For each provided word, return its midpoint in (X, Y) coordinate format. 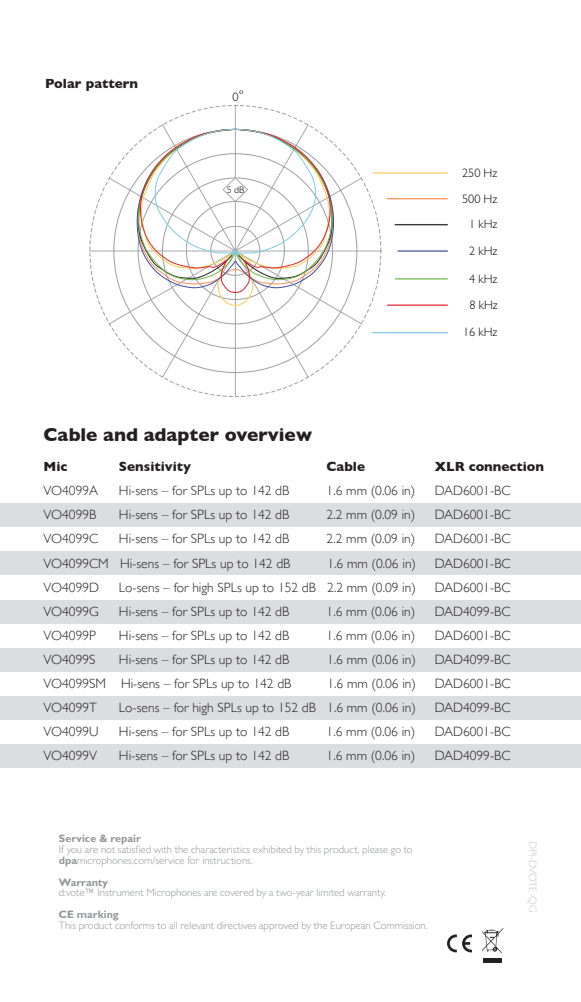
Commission (400, 925)
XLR (450, 466)
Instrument (120, 891)
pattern (112, 85)
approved (278, 925)
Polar (63, 83)
